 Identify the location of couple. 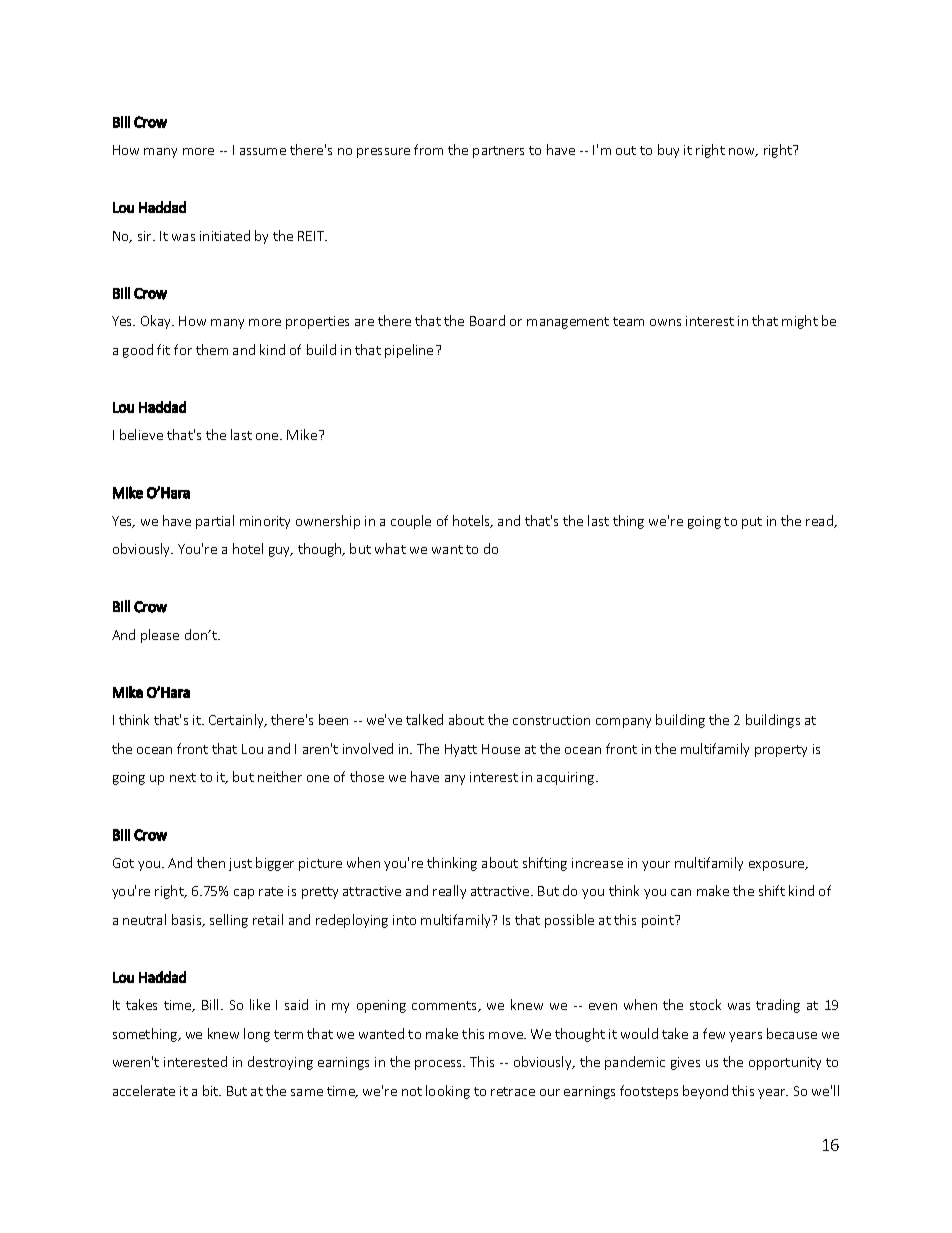
(411, 522).
